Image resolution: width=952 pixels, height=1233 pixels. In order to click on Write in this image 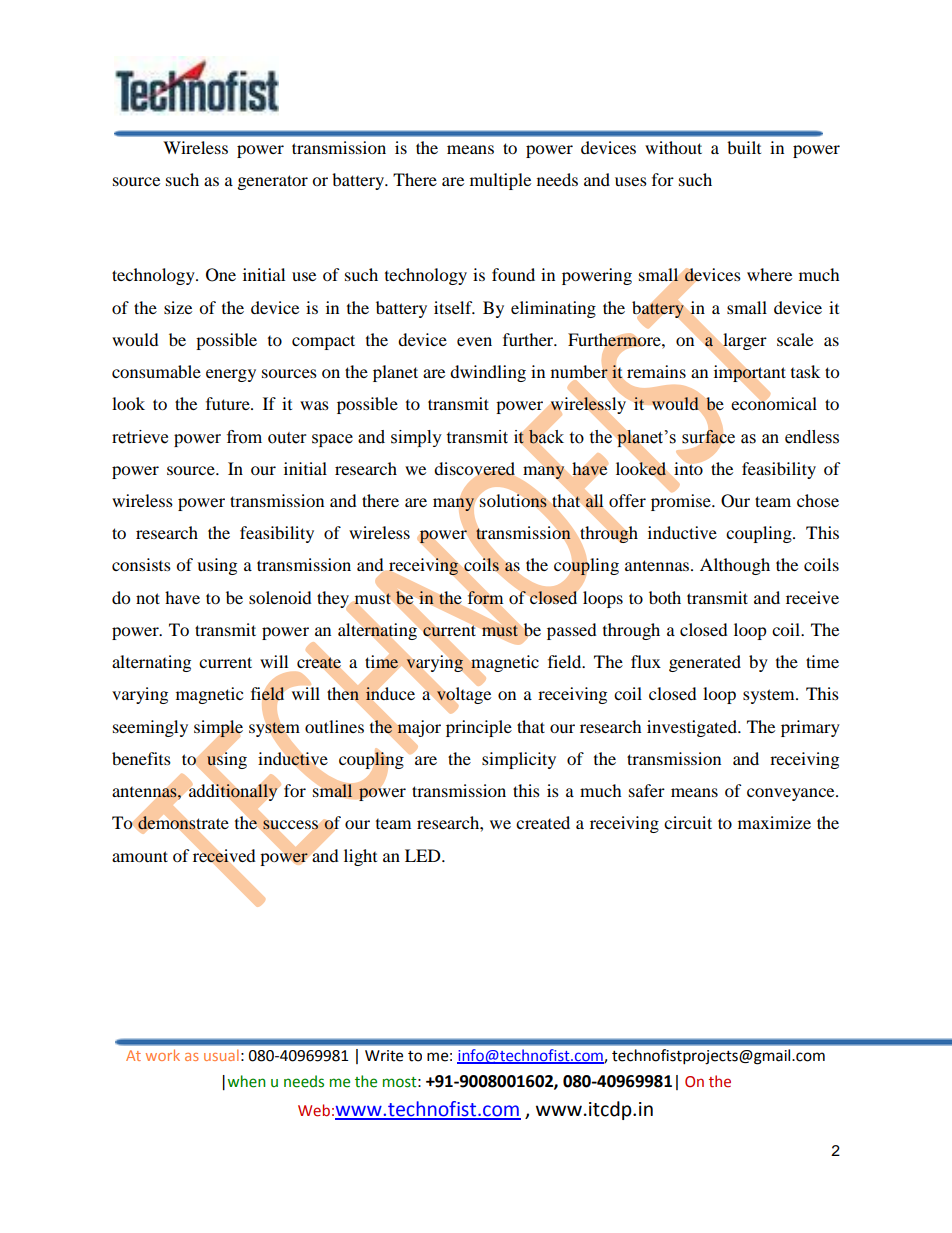, I will do `click(384, 1056)`.
